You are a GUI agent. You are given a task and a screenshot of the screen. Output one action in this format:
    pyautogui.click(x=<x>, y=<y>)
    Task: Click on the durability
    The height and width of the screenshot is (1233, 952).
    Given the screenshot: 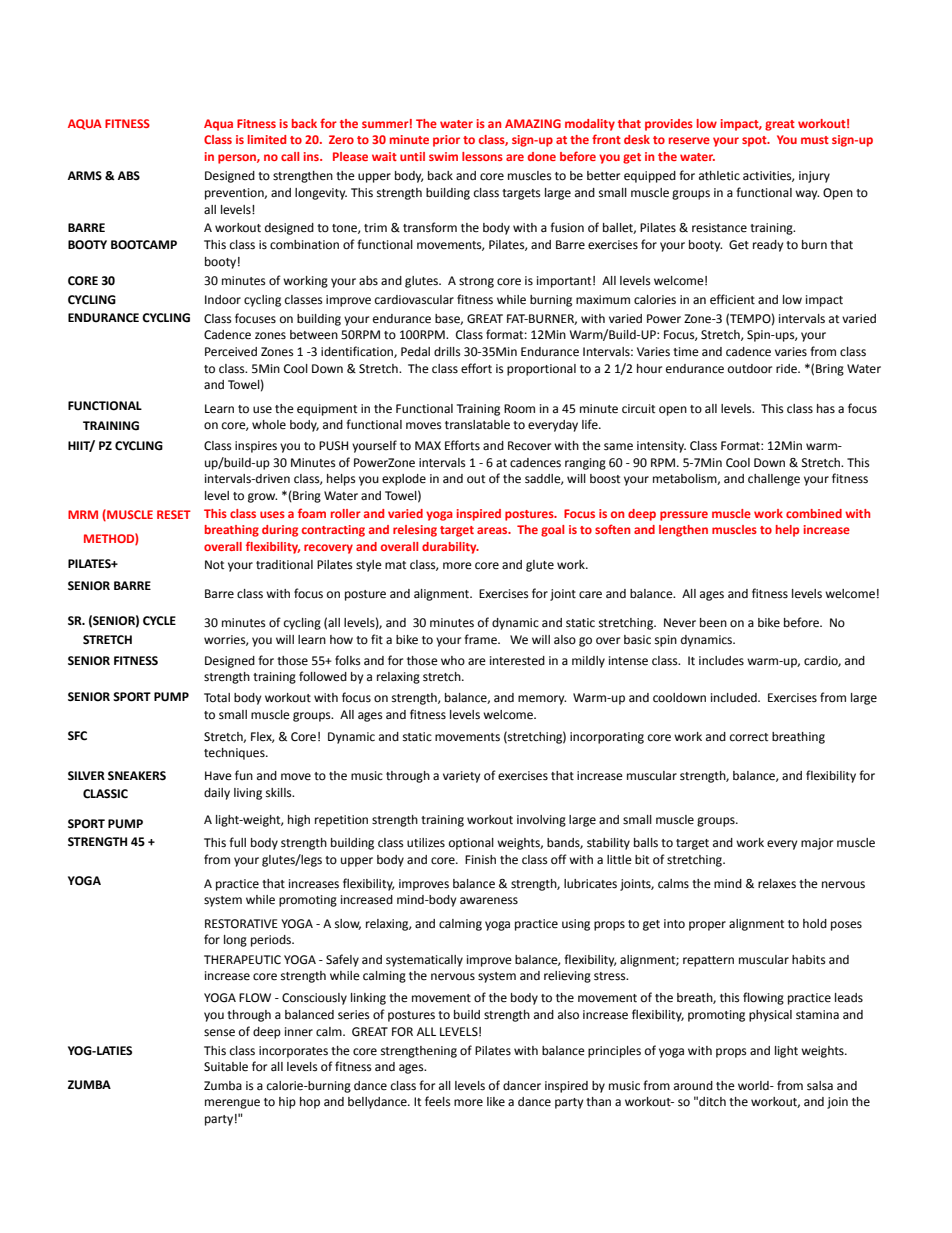 What is the action you would take?
    pyautogui.click(x=450, y=548)
